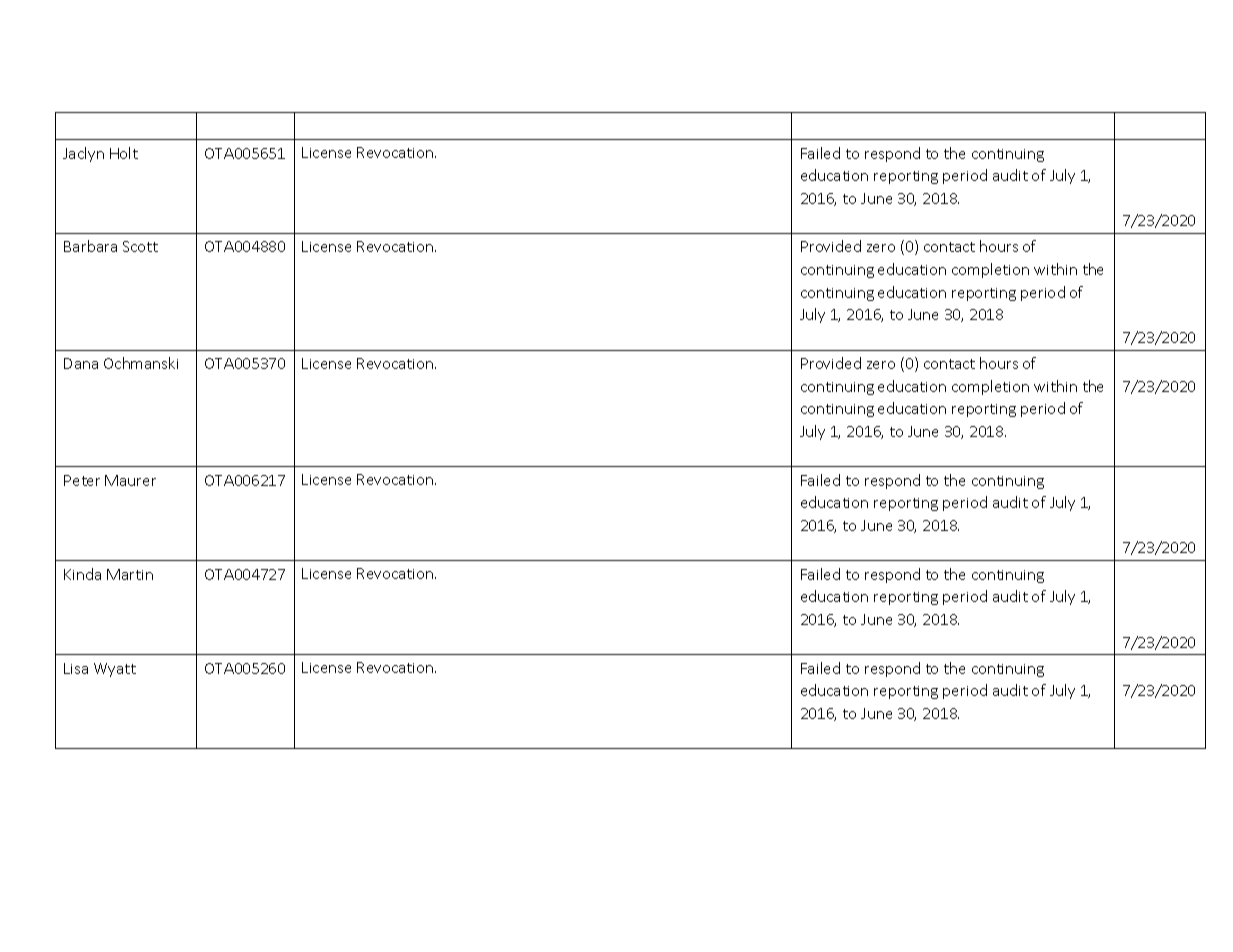 This document has width=1233, height=952. I want to click on Maurer, so click(130, 480).
